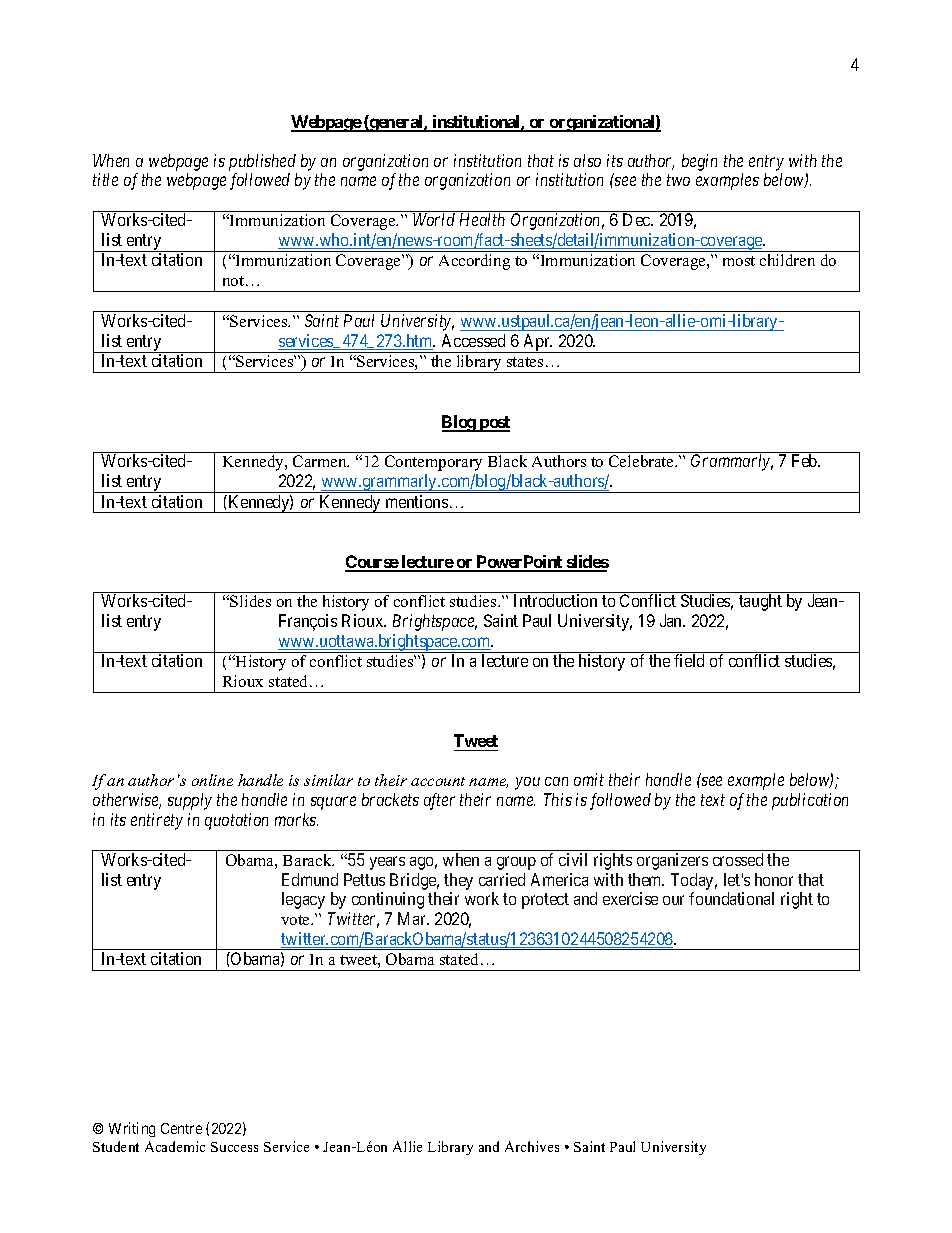  I want to click on begin, so click(699, 162).
